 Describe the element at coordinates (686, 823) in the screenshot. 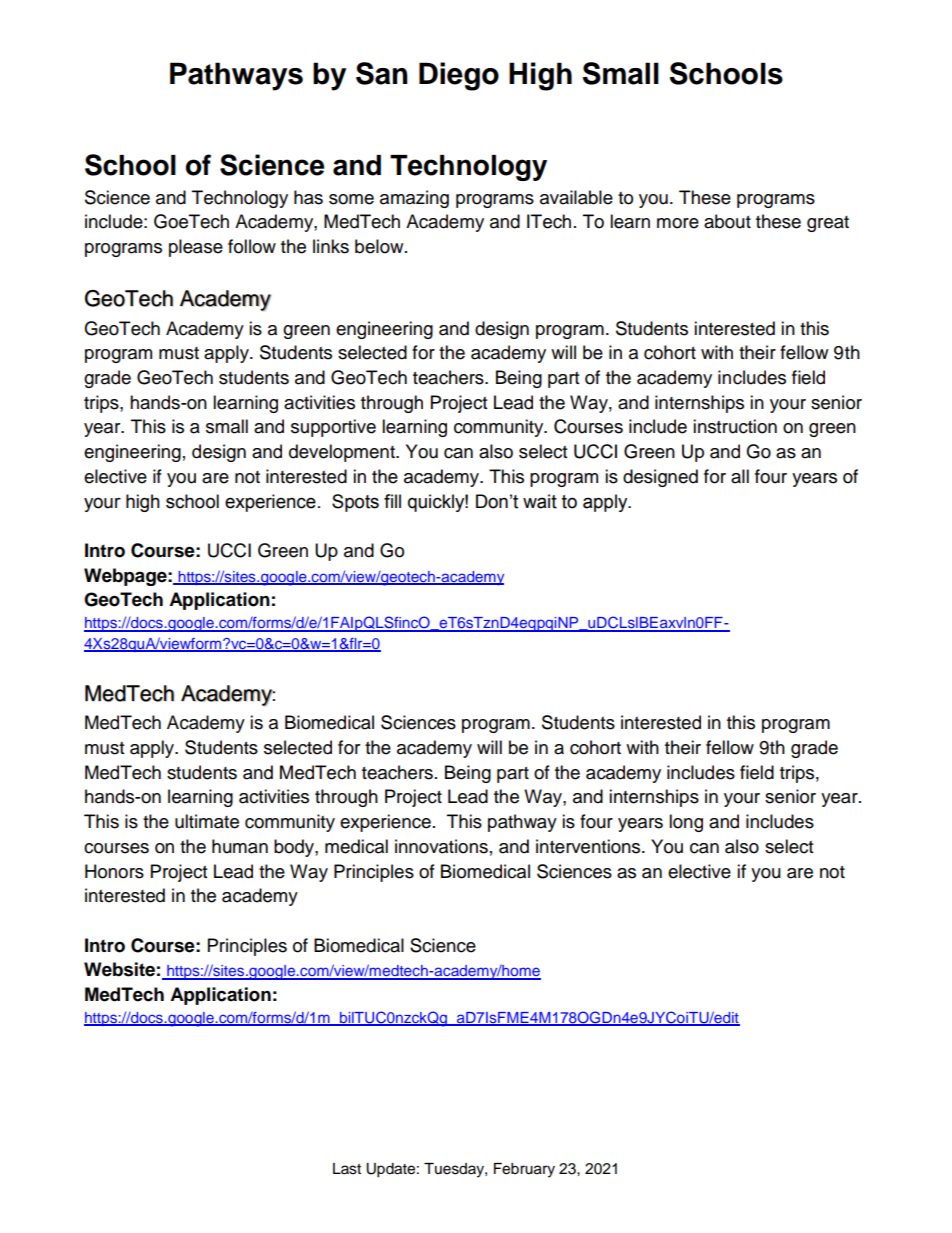

I see `long` at that location.
